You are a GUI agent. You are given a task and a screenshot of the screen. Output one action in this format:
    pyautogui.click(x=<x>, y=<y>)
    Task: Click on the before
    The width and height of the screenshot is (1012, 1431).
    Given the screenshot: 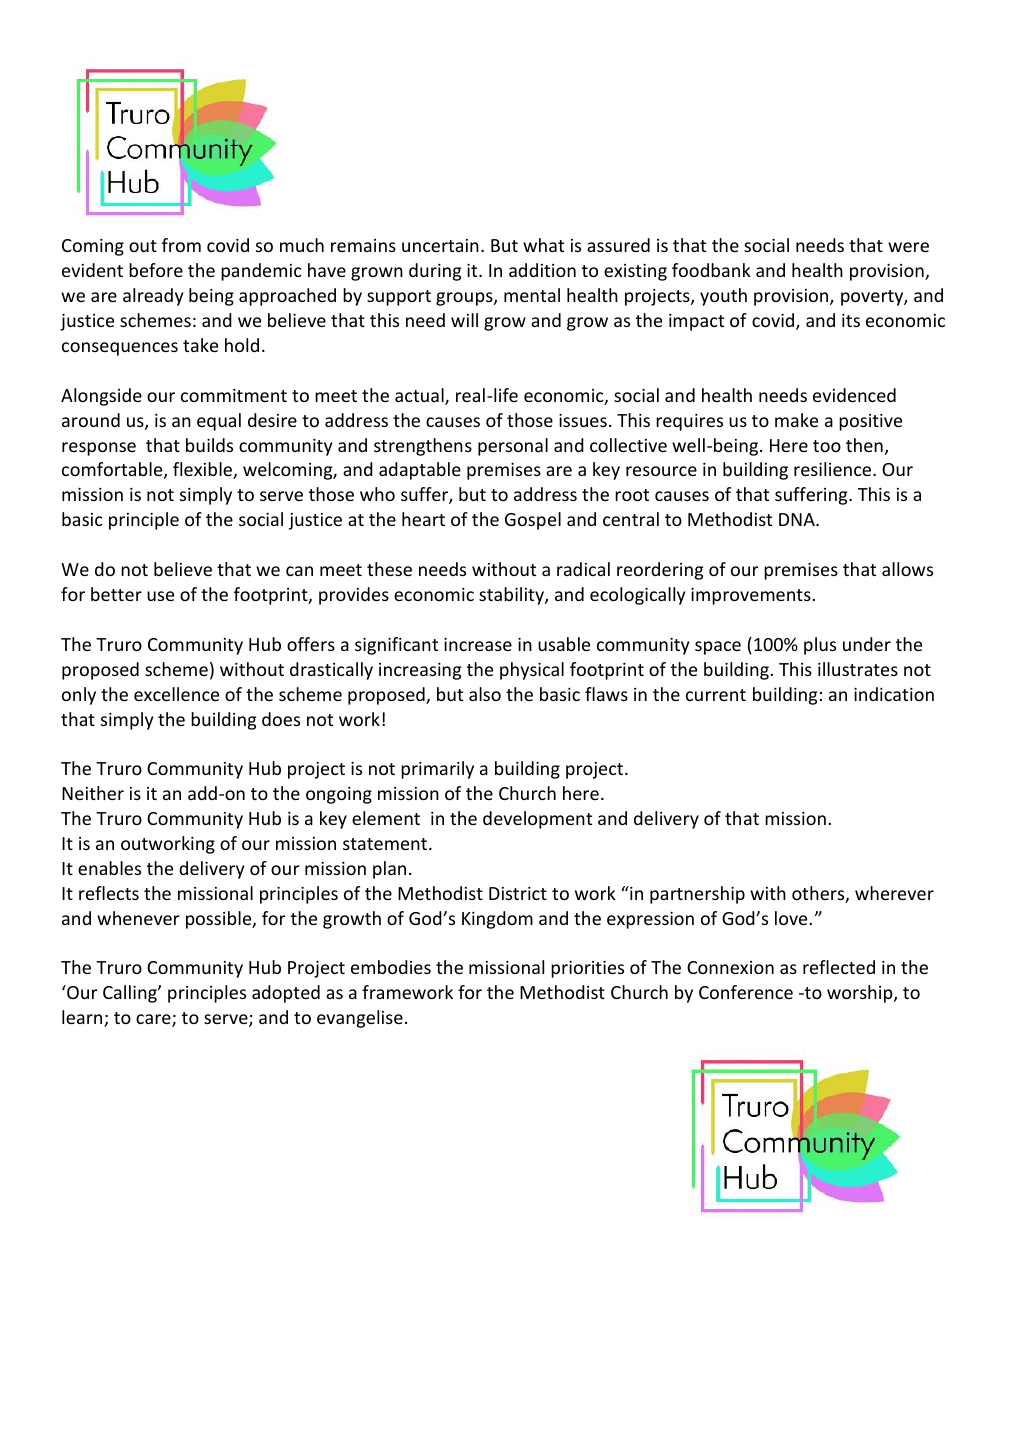 What is the action you would take?
    pyautogui.click(x=156, y=270)
